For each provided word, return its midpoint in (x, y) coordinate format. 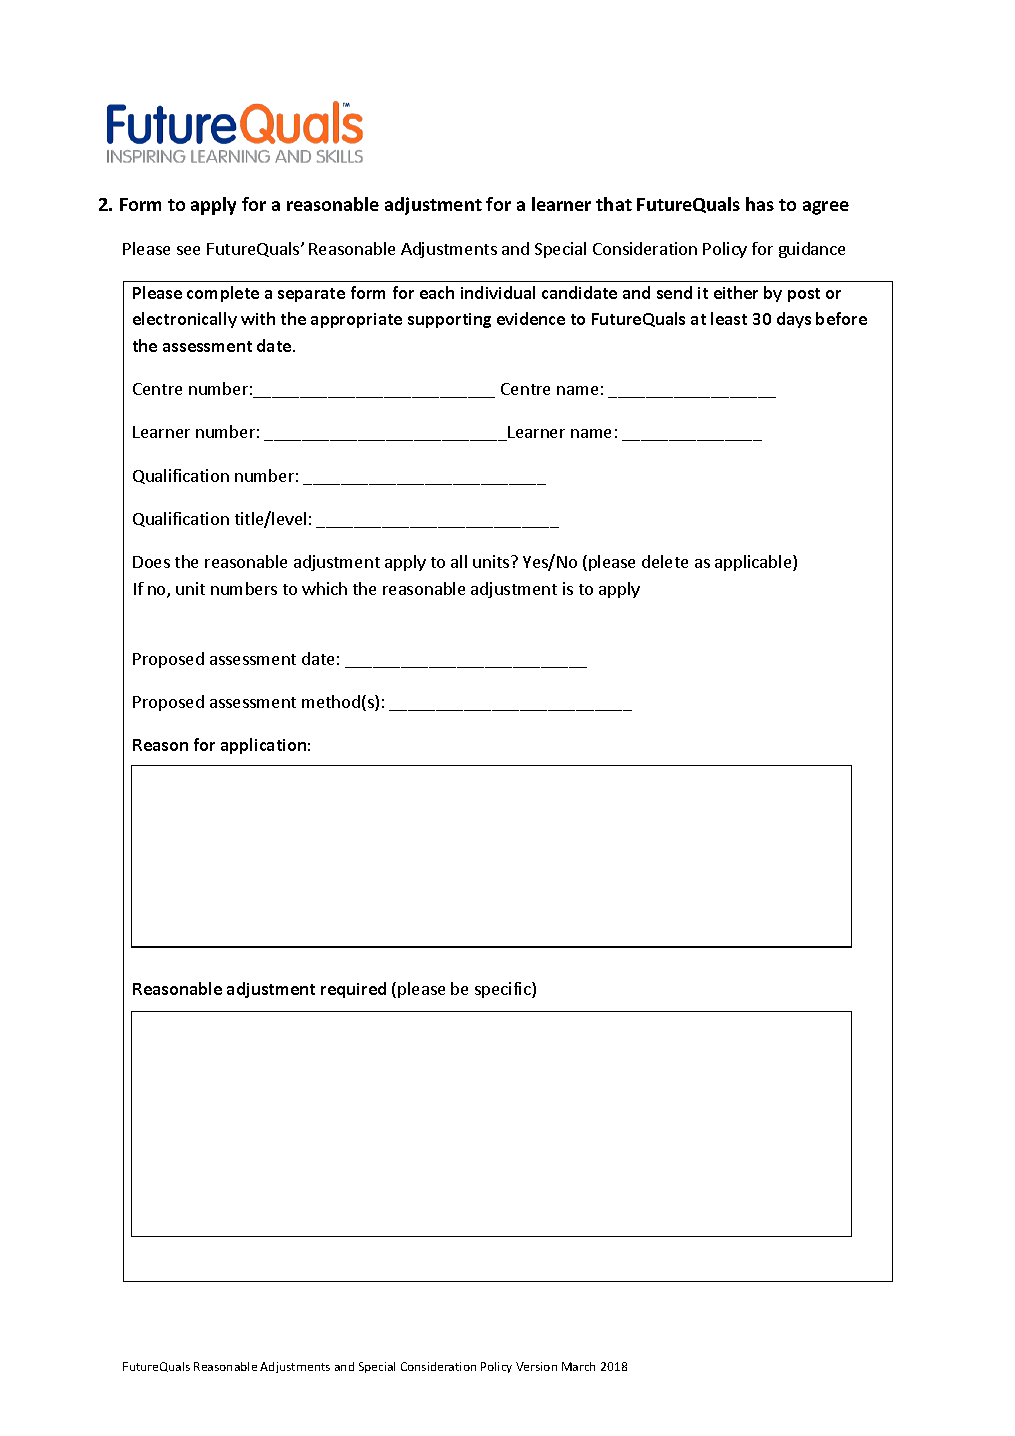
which (324, 588)
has (760, 204)
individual (498, 292)
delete (665, 561)
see (188, 250)
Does (151, 562)
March (578, 1366)
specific (504, 990)
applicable (754, 563)
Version (536, 1366)
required (353, 990)
